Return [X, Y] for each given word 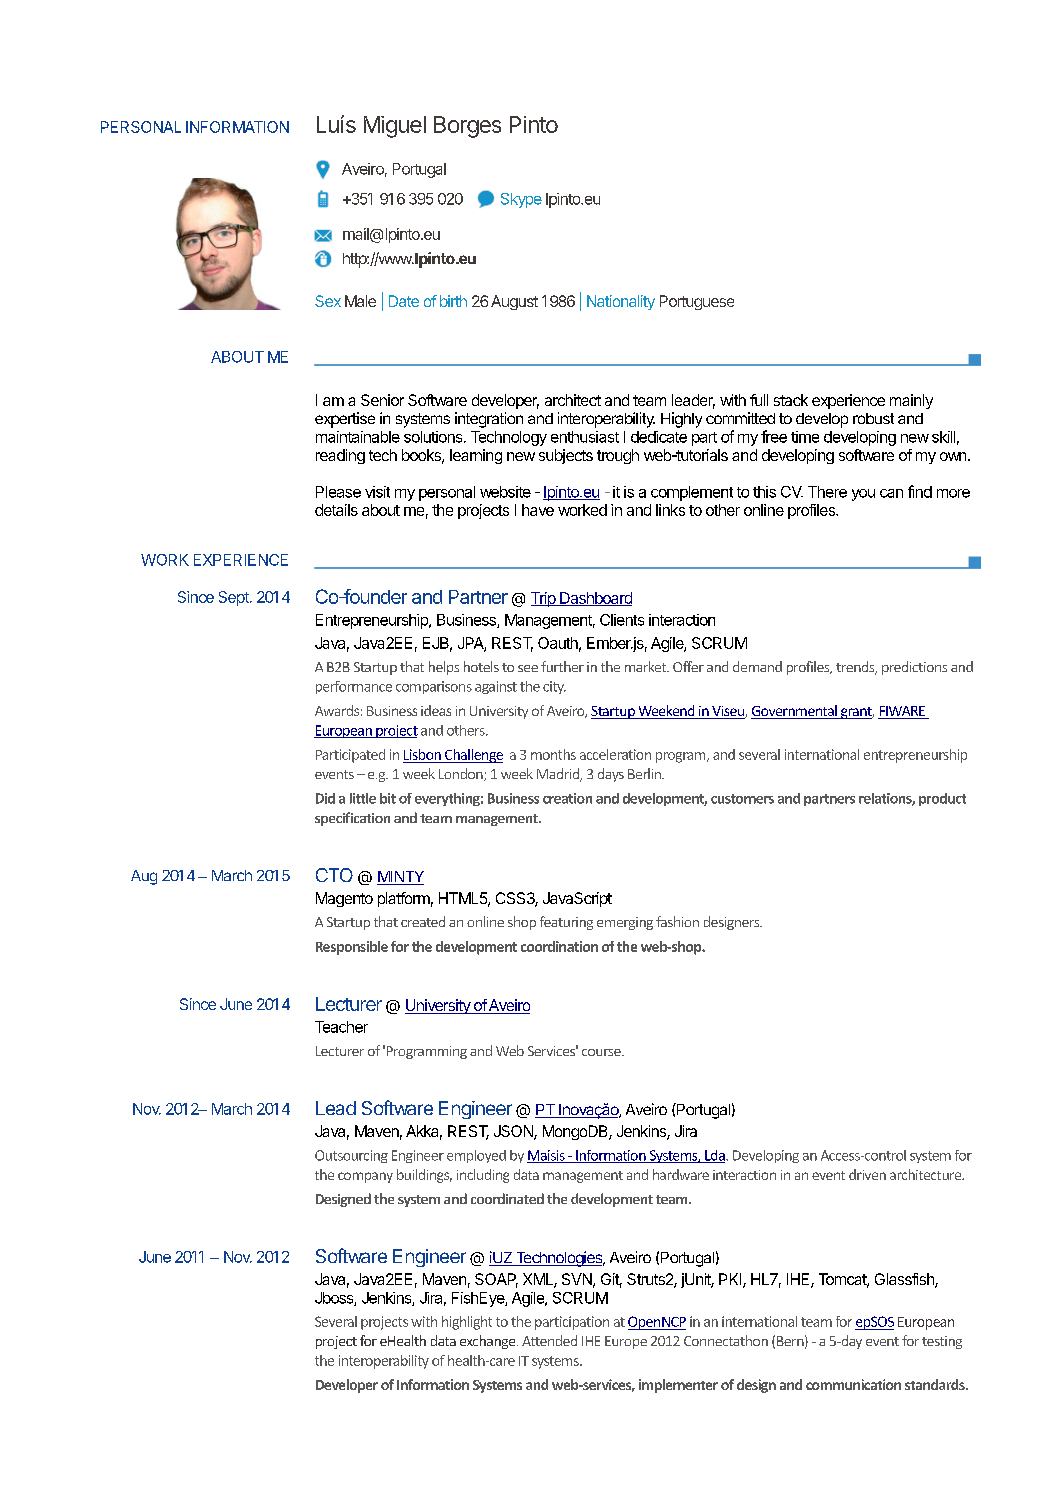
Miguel [395, 127]
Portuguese [697, 302]
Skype [521, 200]
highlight [467, 1323]
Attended [549, 1340]
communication [853, 1384]
